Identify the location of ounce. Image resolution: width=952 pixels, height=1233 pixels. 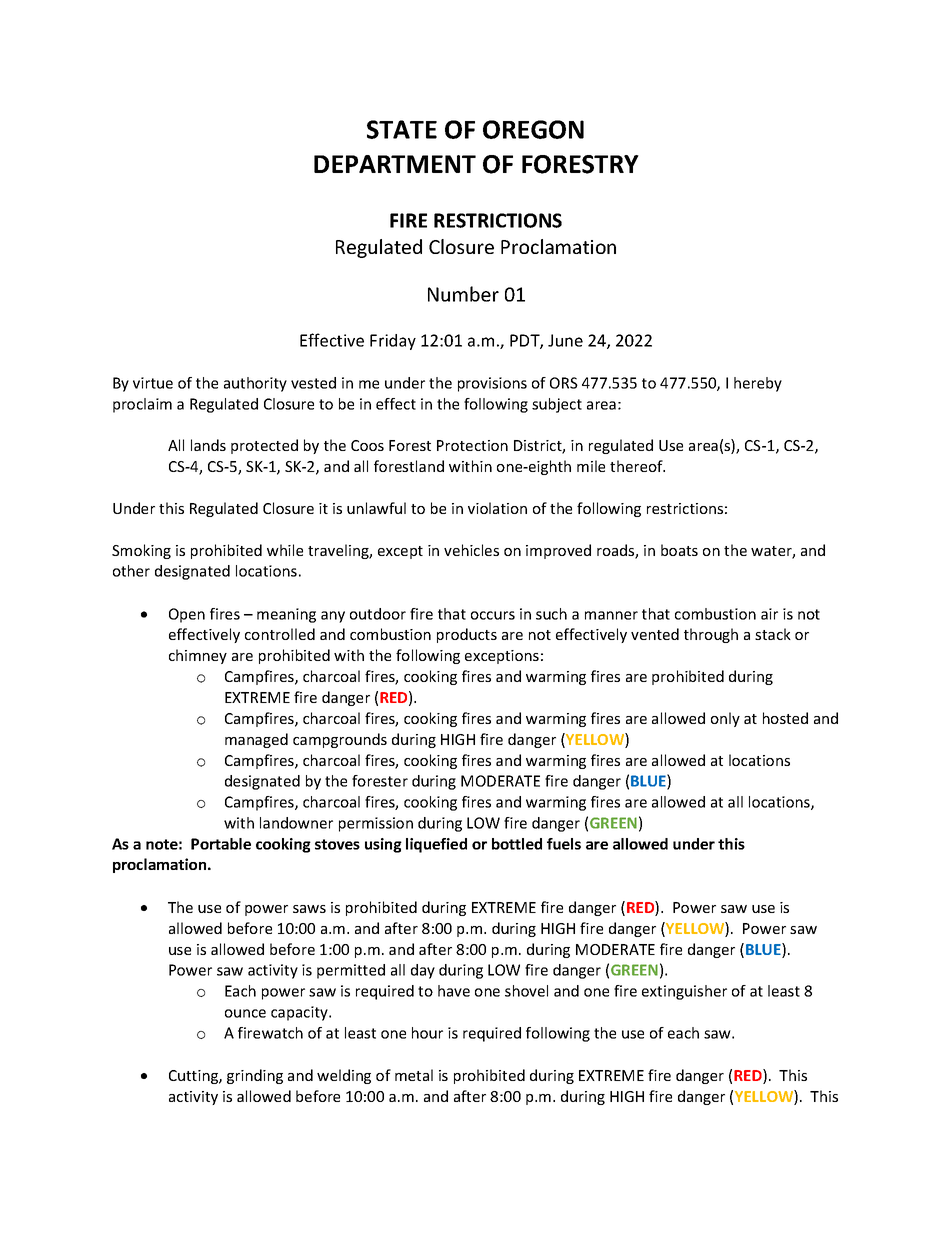
(245, 1013).
